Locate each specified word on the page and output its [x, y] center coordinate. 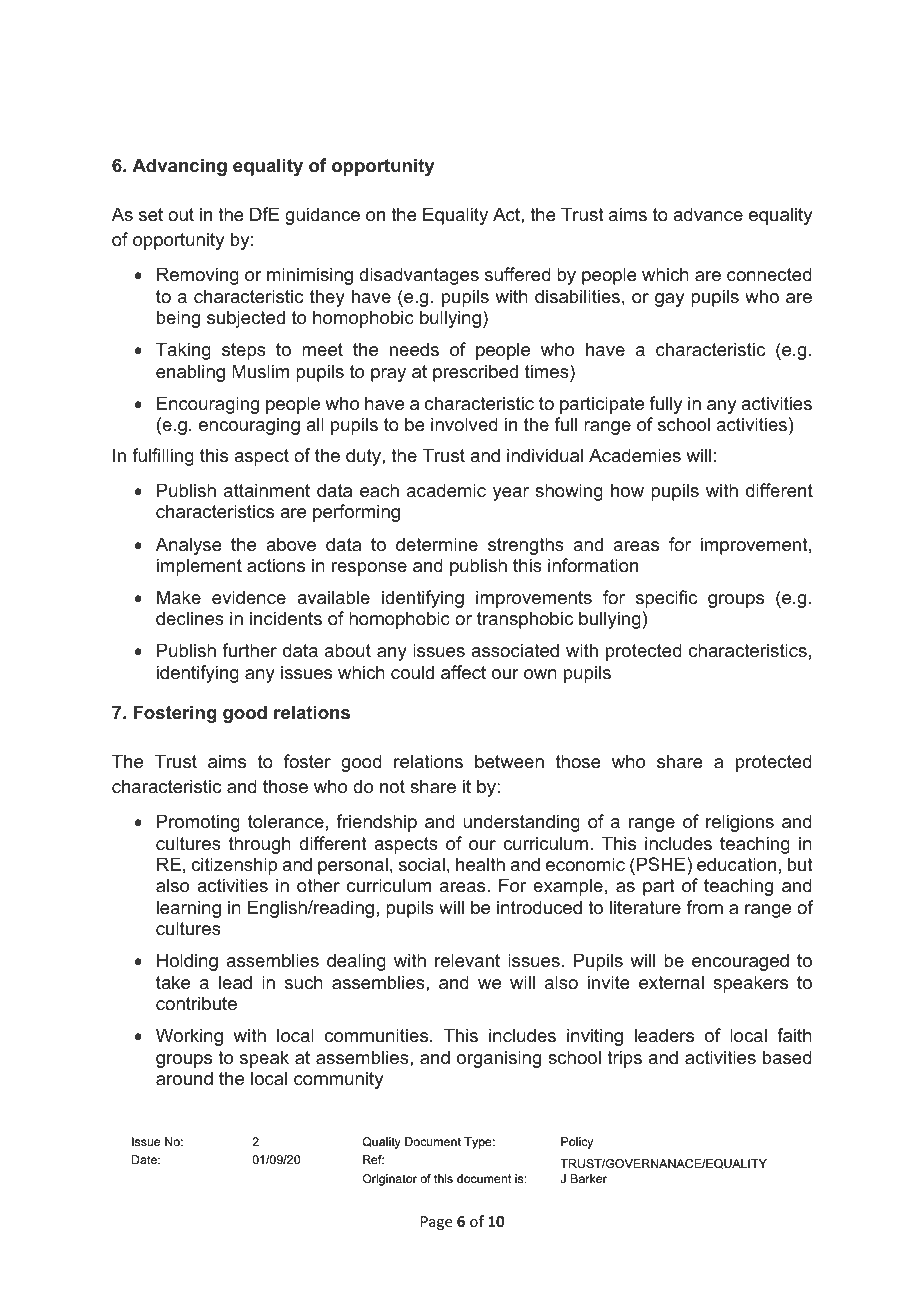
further [249, 650]
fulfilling [163, 457]
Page [436, 1223]
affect [463, 672]
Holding [187, 962]
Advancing [179, 167]
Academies [635, 455]
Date [145, 1159]
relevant [467, 960]
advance [708, 214]
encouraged [740, 962]
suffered [518, 274]
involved [464, 424]
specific [666, 599]
